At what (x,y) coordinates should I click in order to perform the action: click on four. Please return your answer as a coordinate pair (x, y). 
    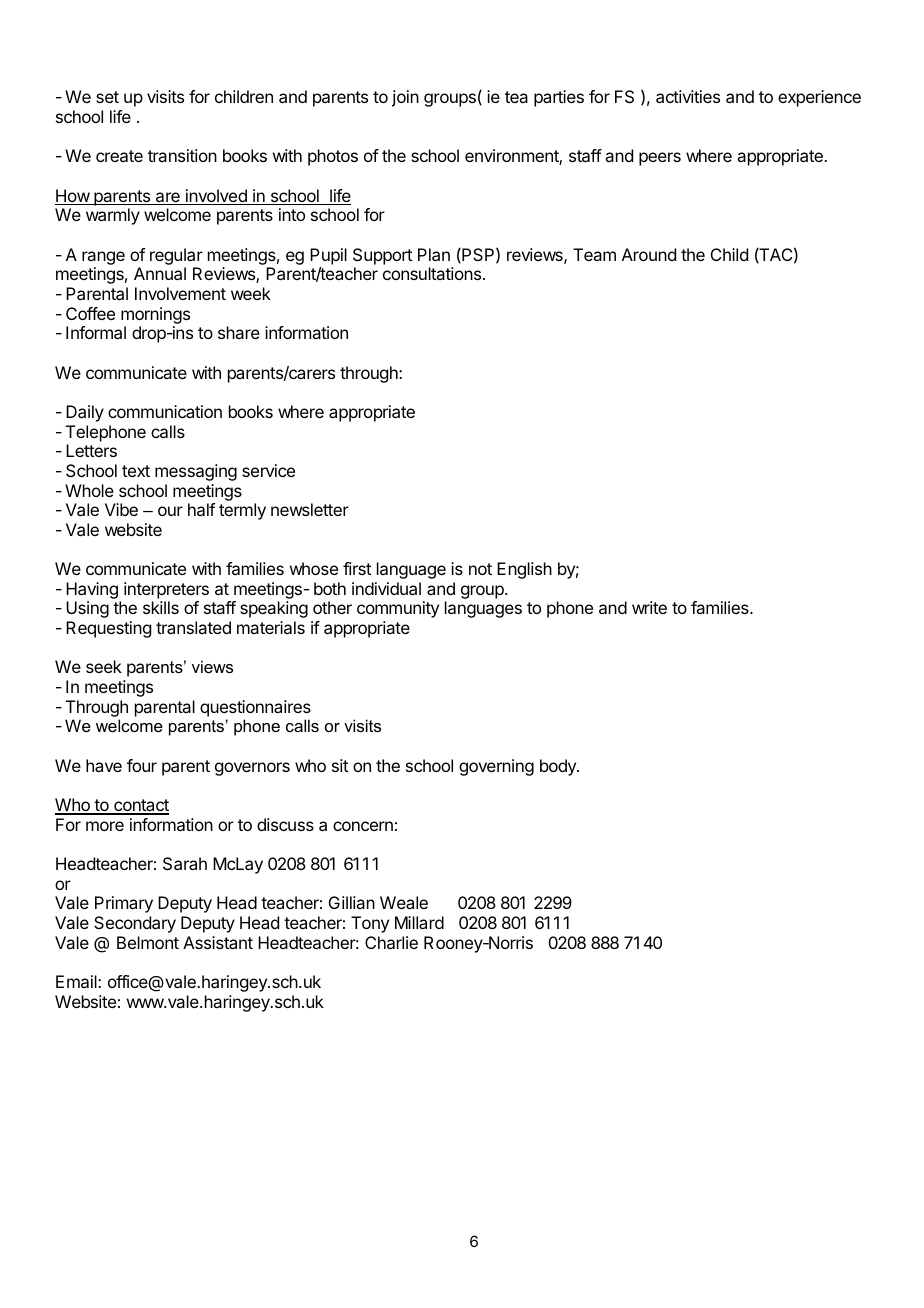
    Looking at the image, I should click on (142, 765).
